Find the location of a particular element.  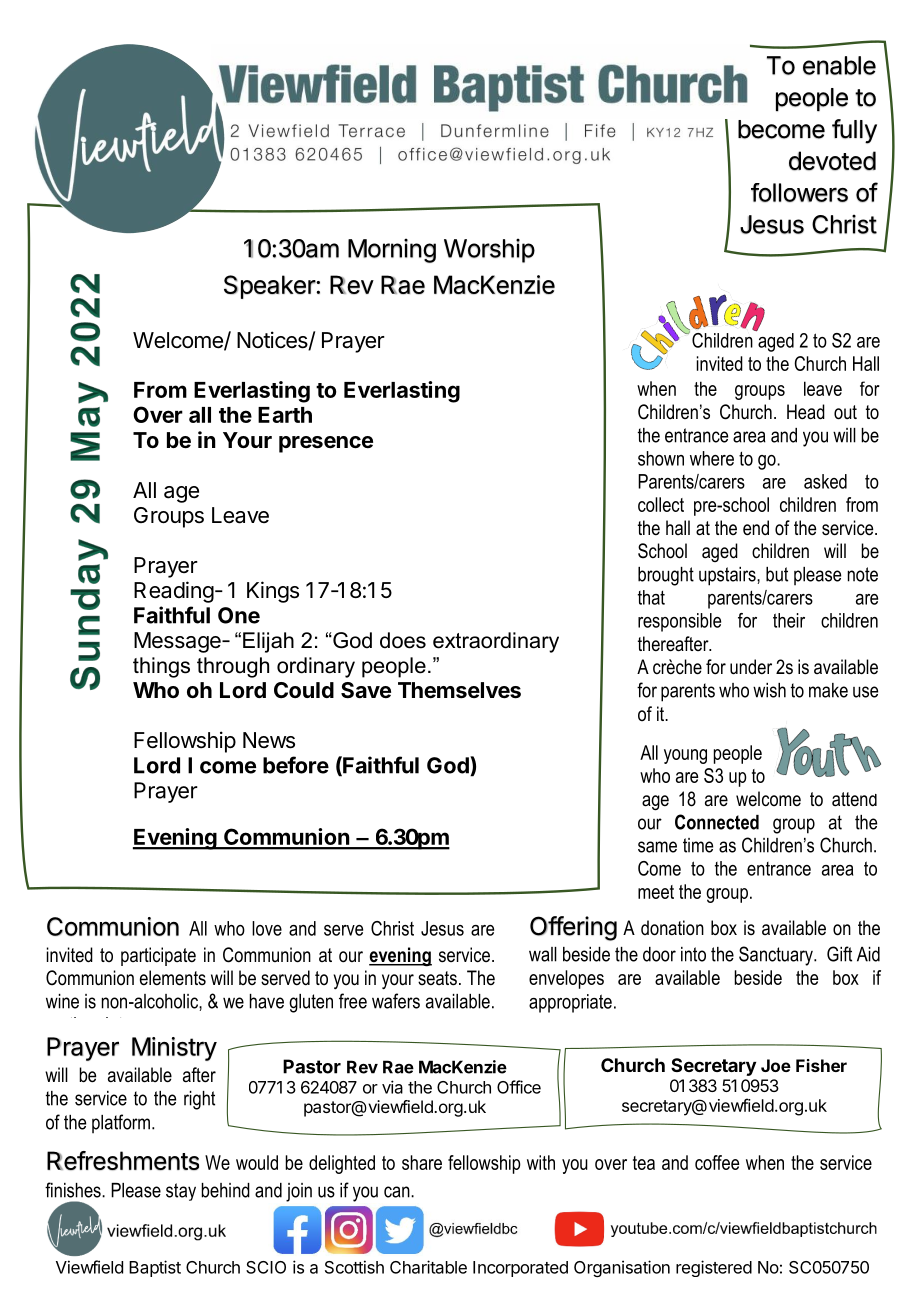

Speaker is located at coordinates (270, 287).
